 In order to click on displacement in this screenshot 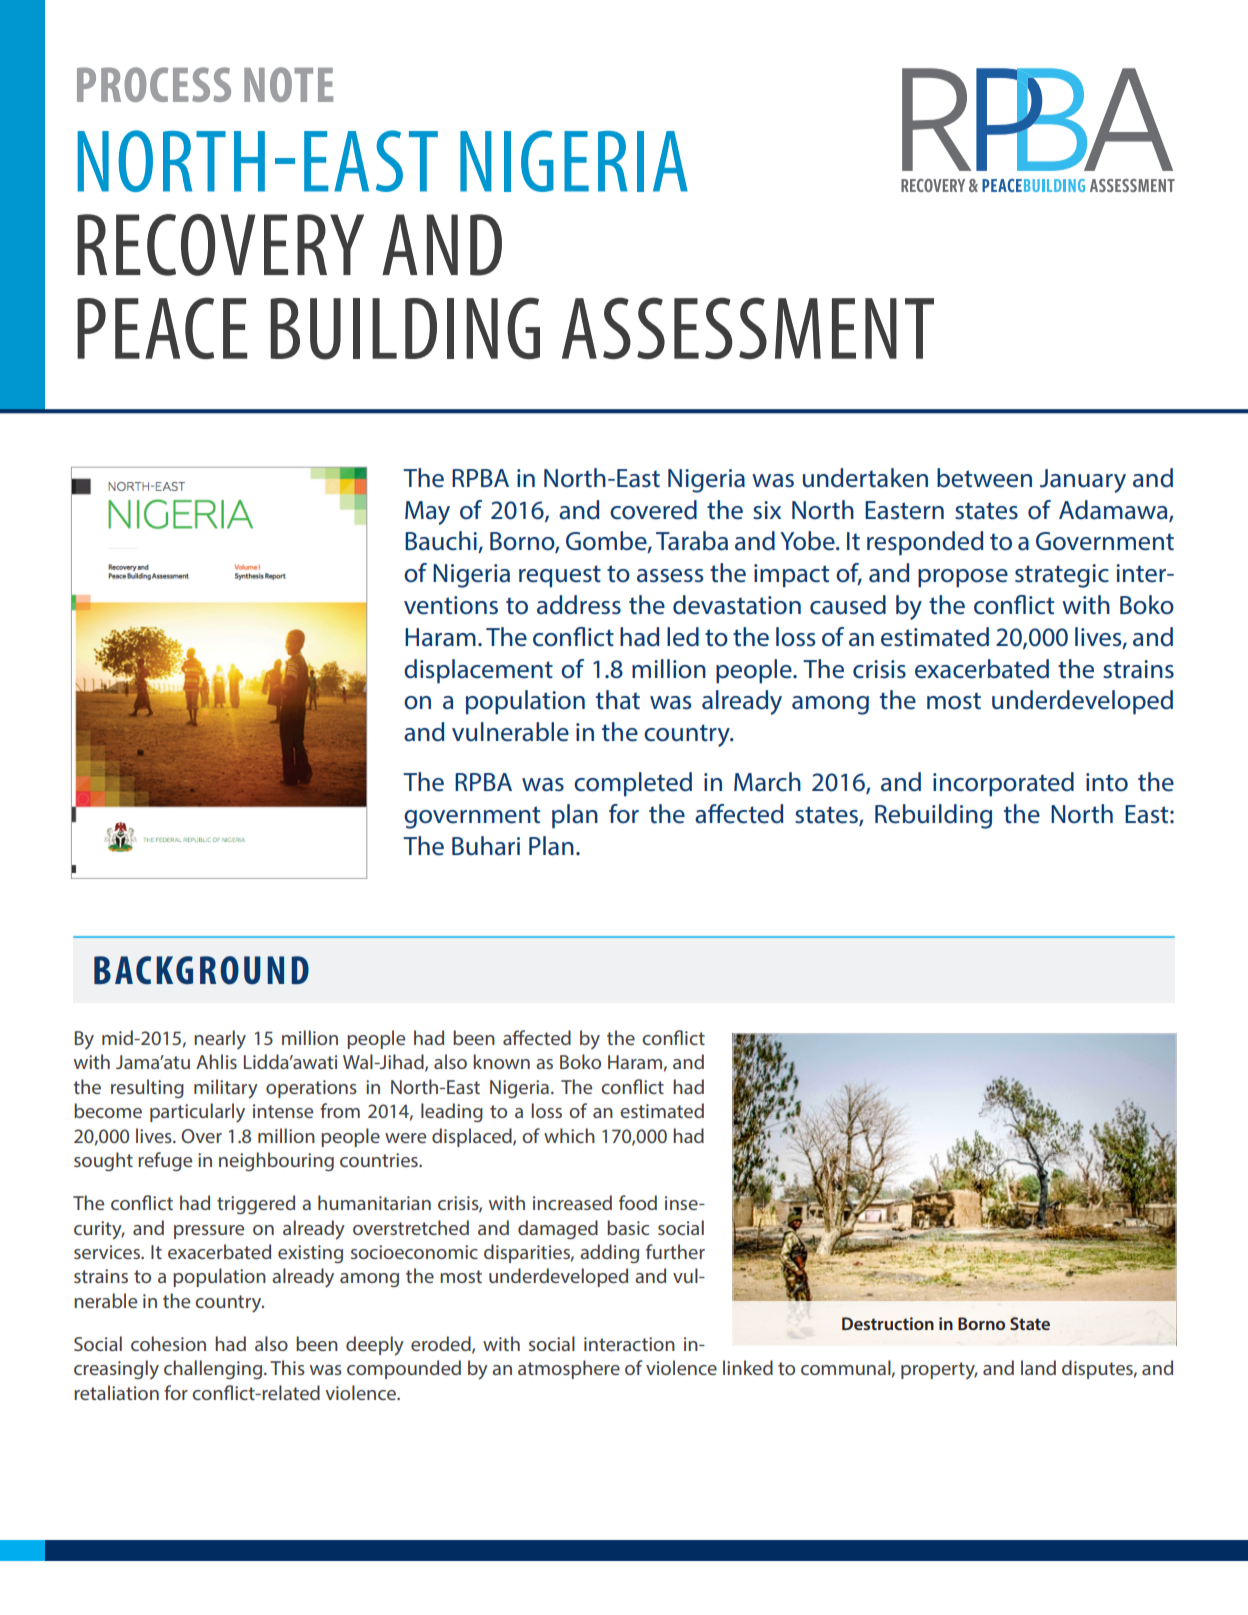, I will do `click(478, 671)`.
